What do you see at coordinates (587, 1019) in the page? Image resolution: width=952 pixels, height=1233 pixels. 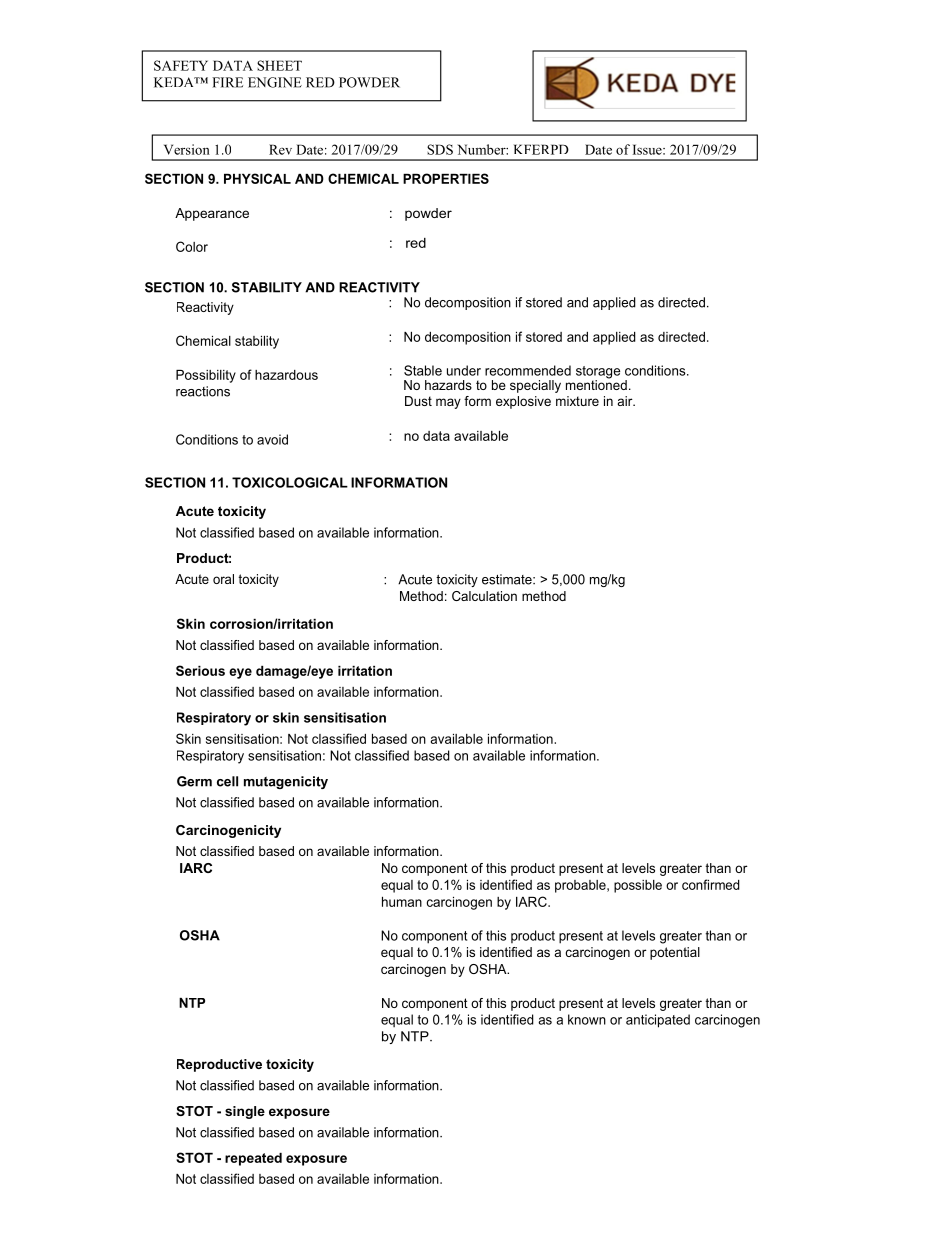 I see `known` at bounding box center [587, 1019].
